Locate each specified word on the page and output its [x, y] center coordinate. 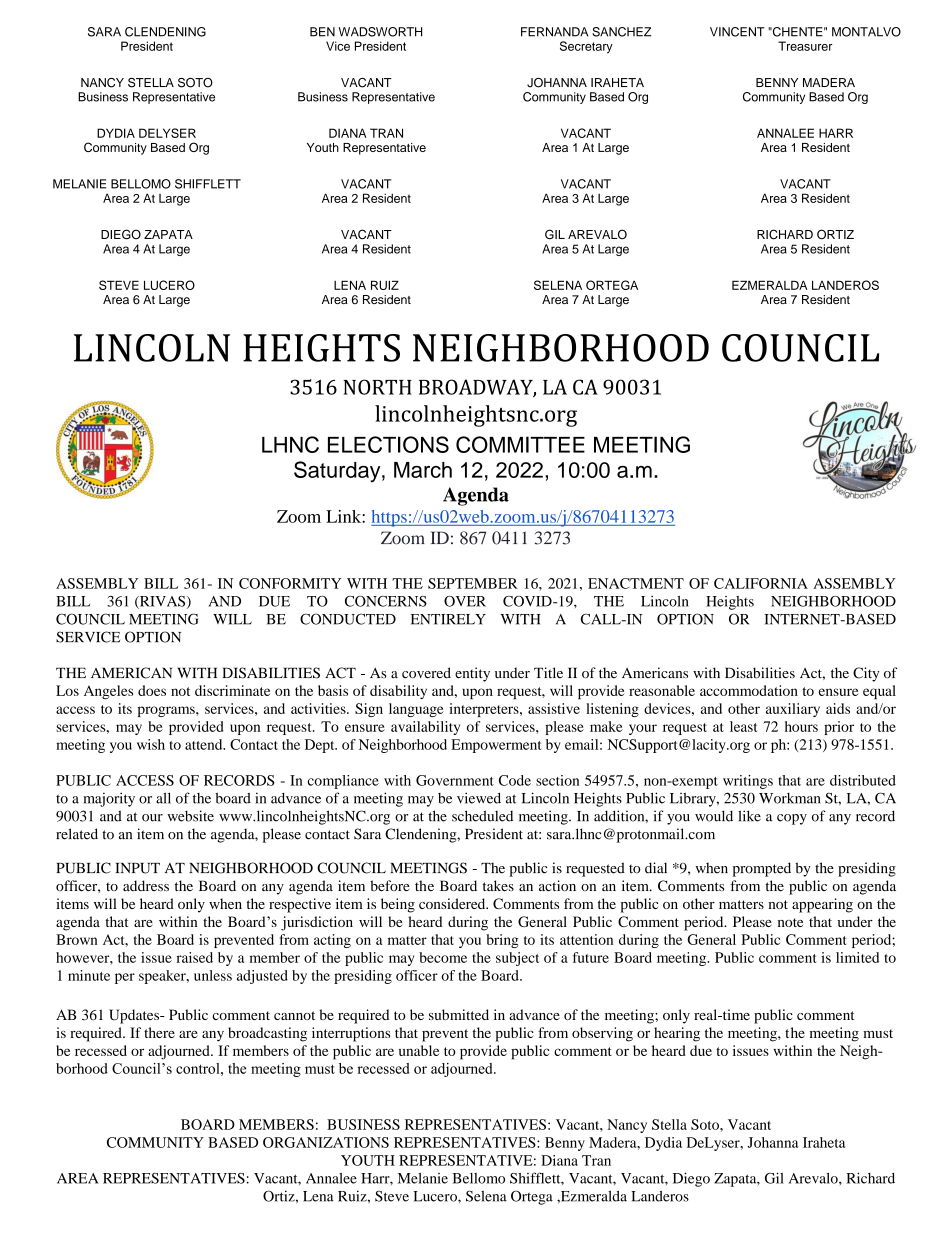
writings [748, 782]
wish [151, 744]
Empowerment [496, 746]
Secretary [586, 47]
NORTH [377, 387]
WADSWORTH [380, 32]
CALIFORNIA [761, 583]
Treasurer [805, 46]
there [159, 1032]
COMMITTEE [520, 444]
